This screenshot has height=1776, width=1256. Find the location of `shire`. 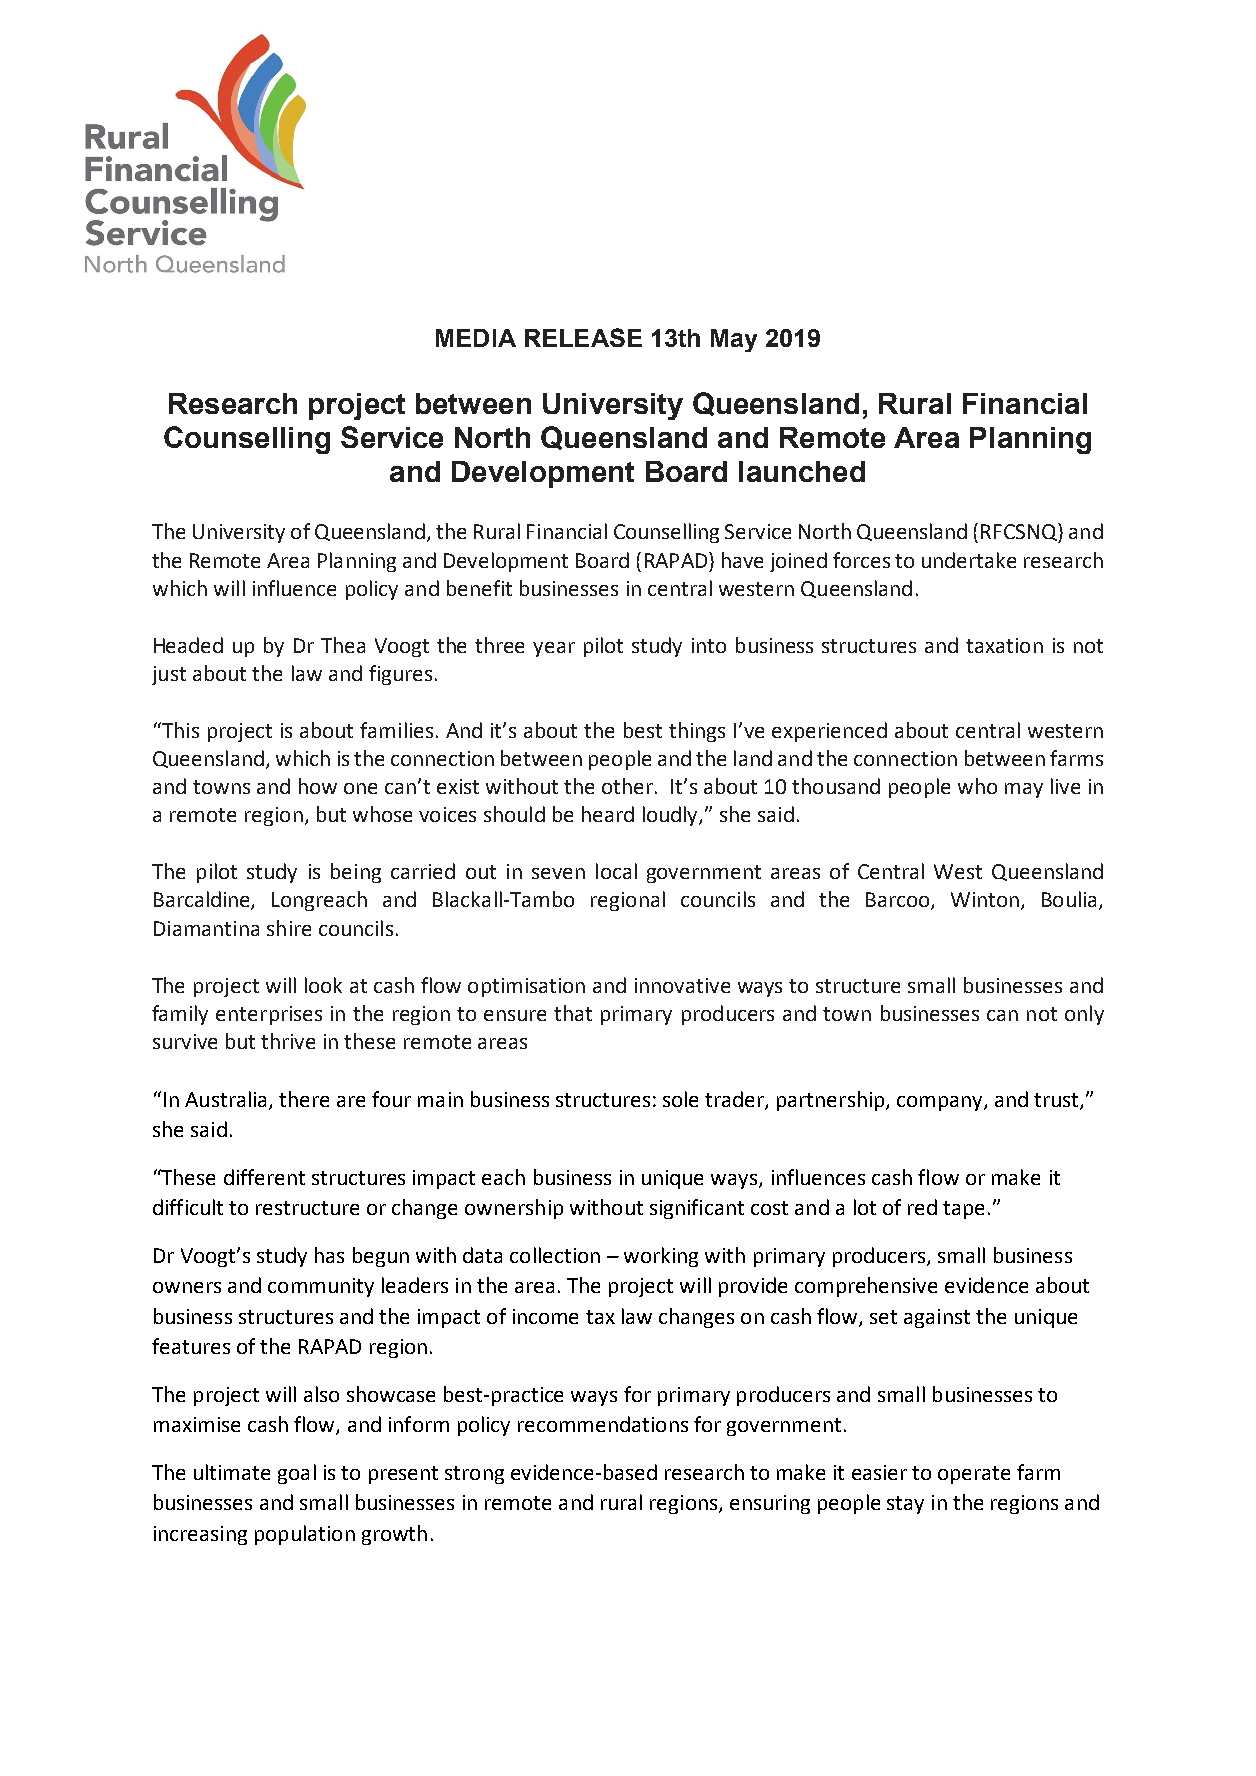

shire is located at coordinates (289, 928).
